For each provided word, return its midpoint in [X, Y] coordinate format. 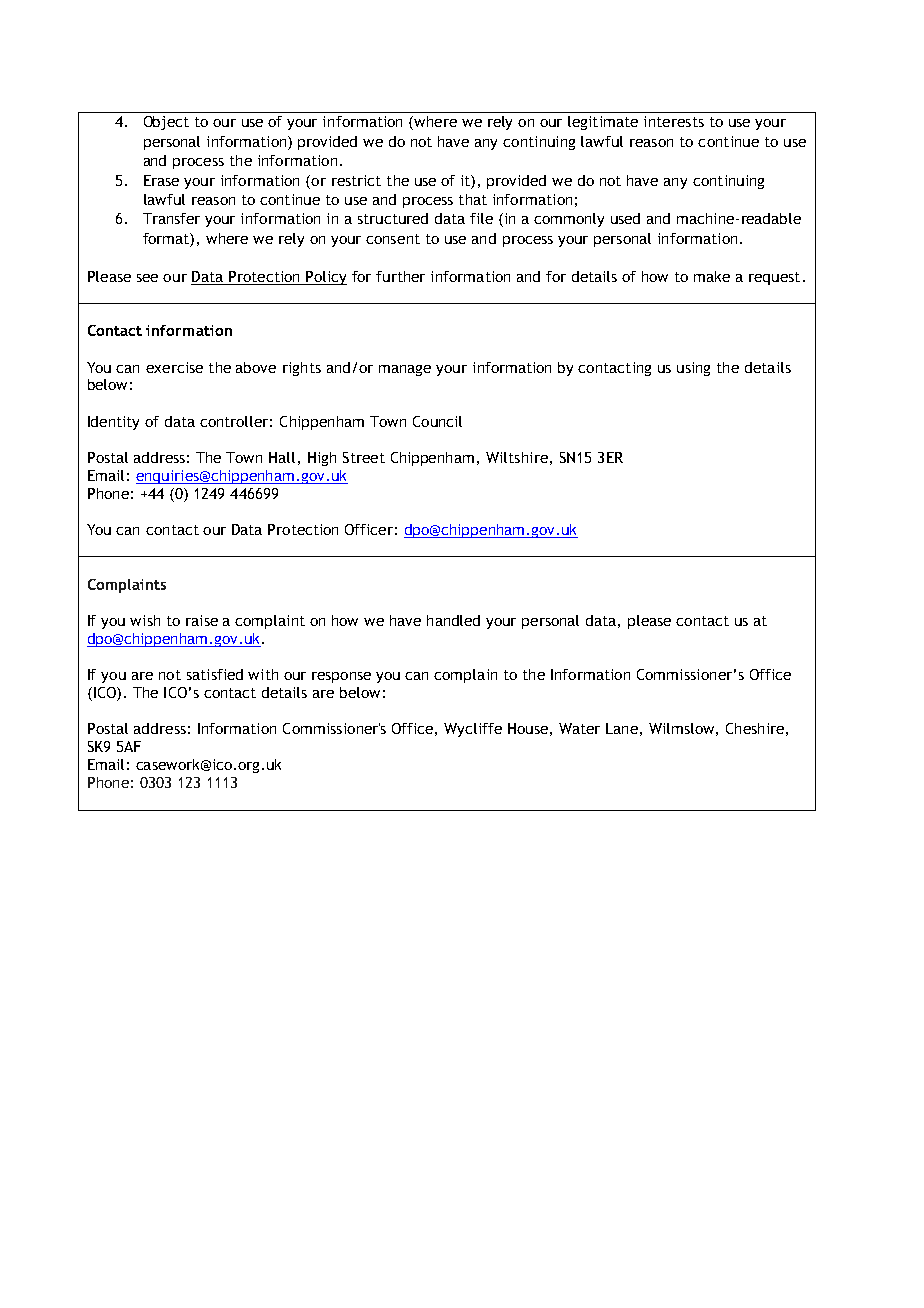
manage [405, 370]
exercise [174, 367]
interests [674, 121]
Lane [622, 728]
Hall [282, 457]
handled [453, 620]
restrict [356, 180]
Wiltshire [517, 457]
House [528, 728]
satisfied [215, 674]
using [693, 369]
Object [166, 123]
